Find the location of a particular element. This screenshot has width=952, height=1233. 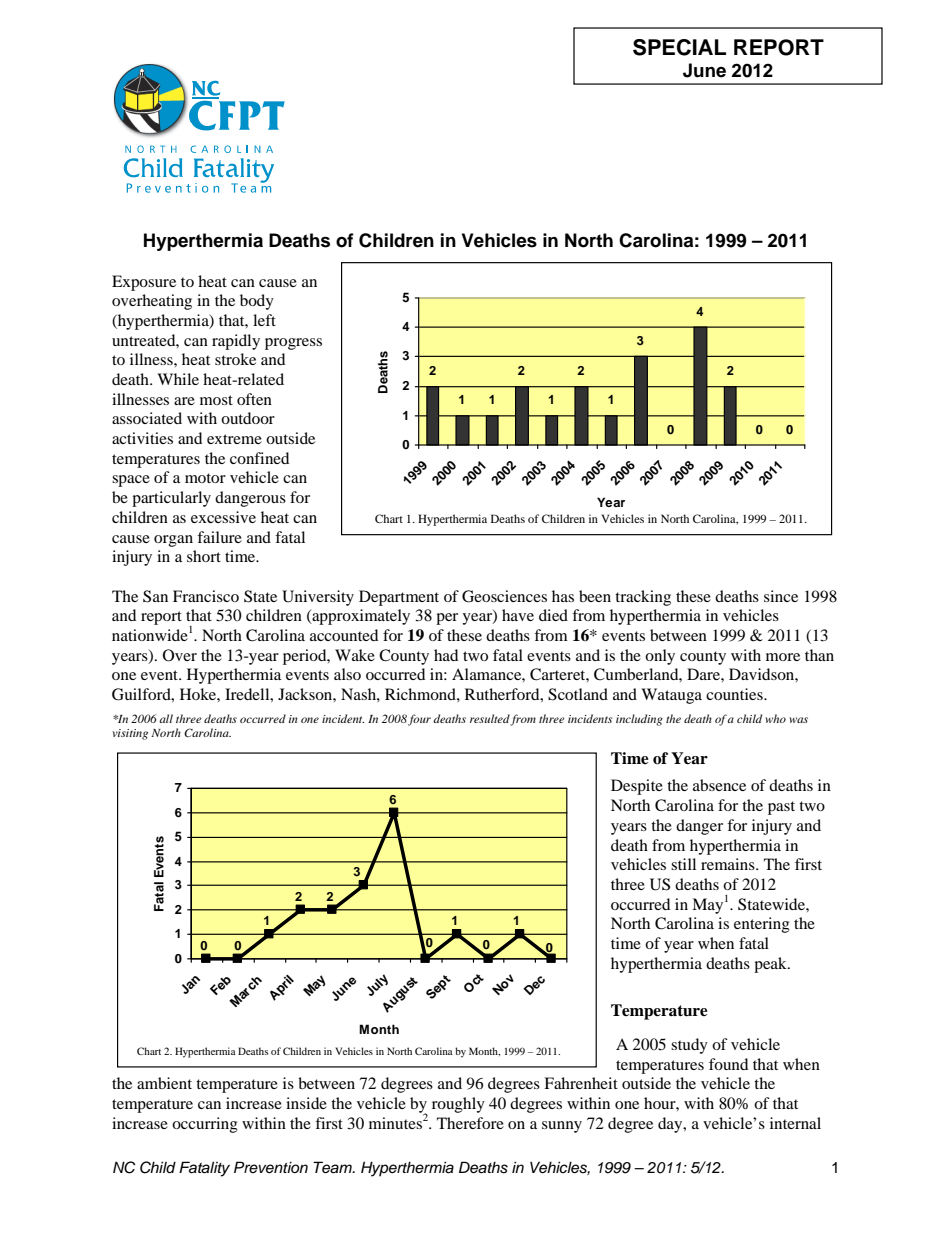

entering is located at coordinates (762, 925).
